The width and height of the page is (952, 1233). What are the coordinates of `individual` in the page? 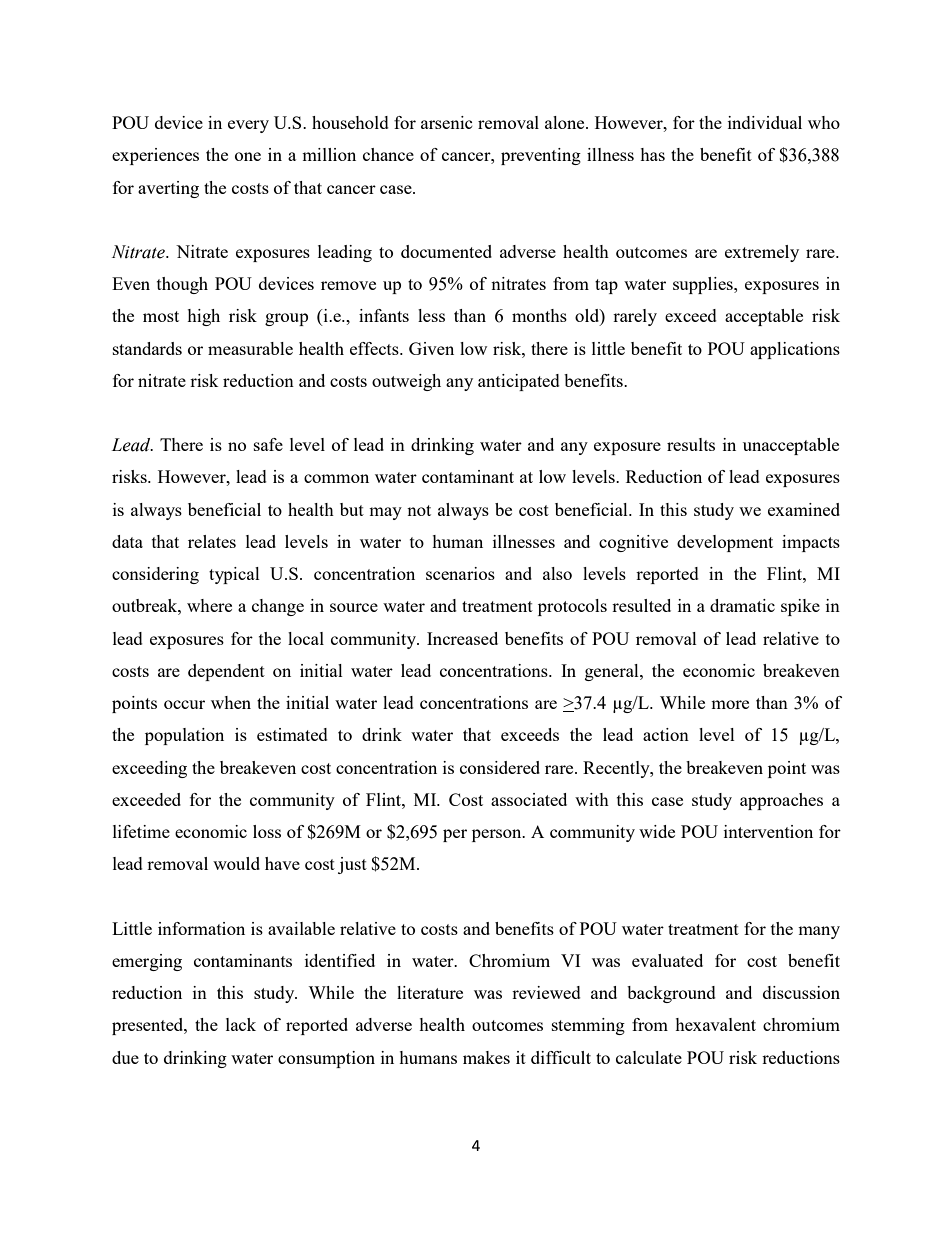 It's located at (765, 122).
